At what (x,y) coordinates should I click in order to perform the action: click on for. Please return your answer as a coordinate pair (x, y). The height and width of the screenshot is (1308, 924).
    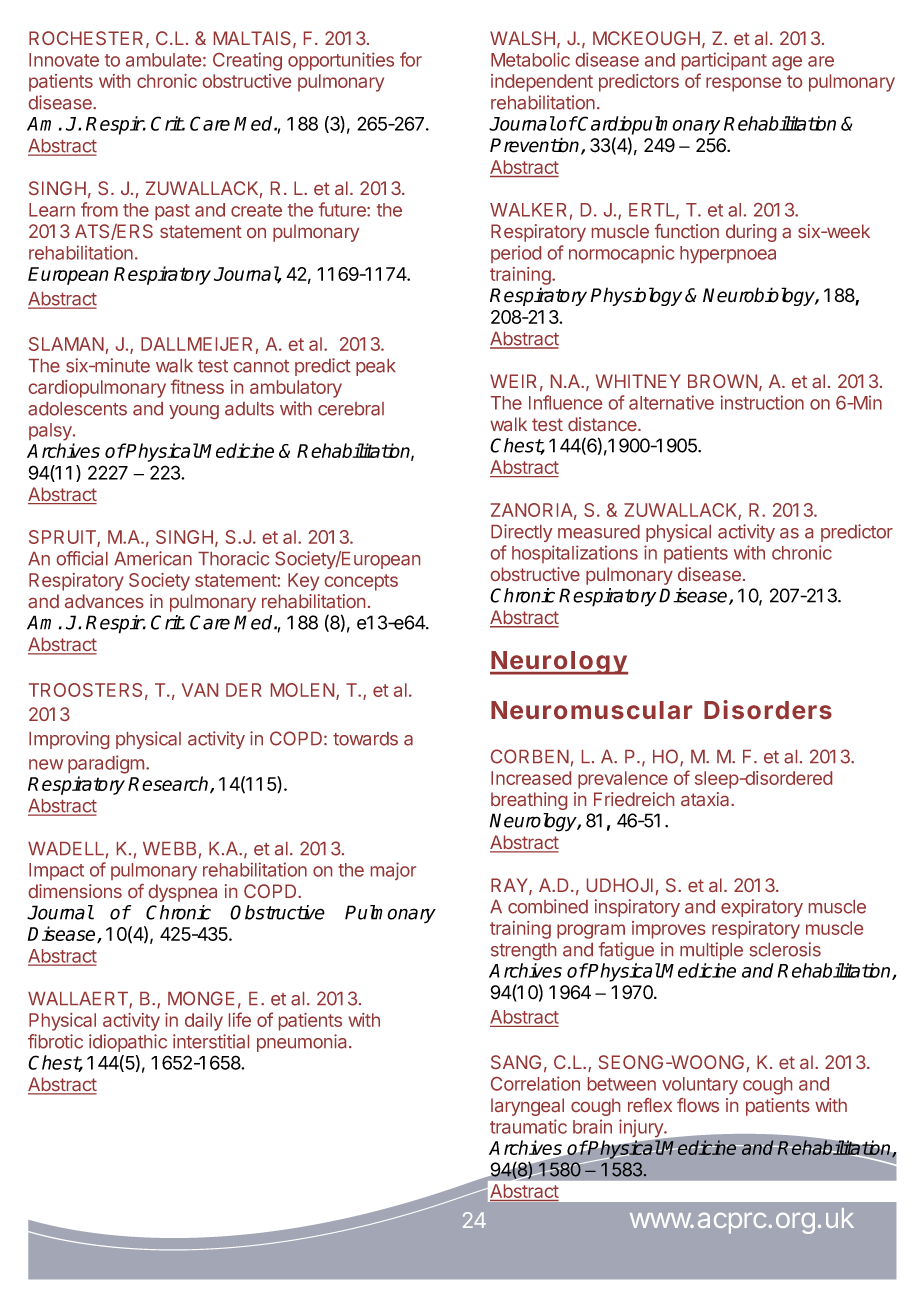
    Looking at the image, I should click on (411, 59).
